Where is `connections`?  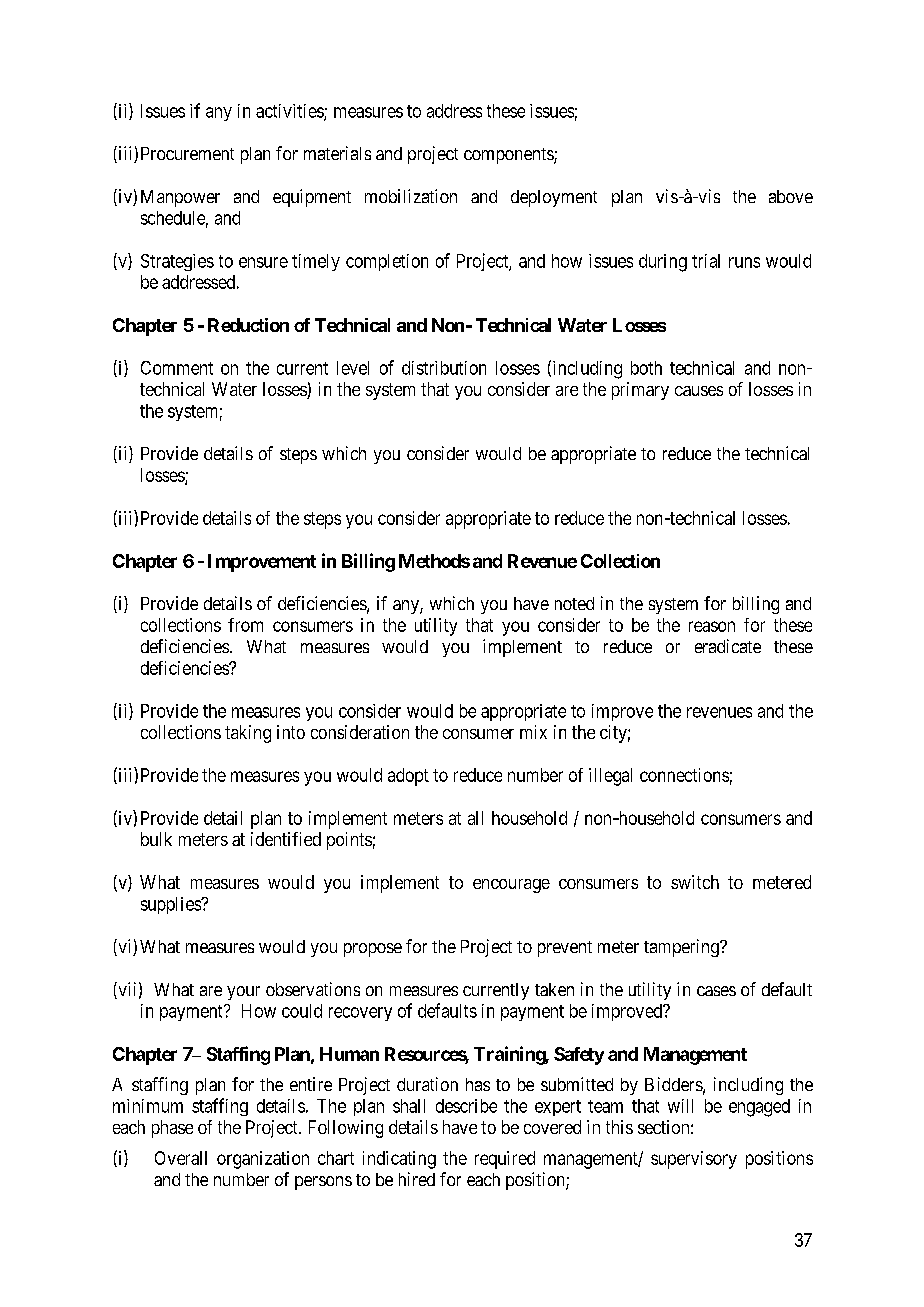 connections is located at coordinates (684, 775).
